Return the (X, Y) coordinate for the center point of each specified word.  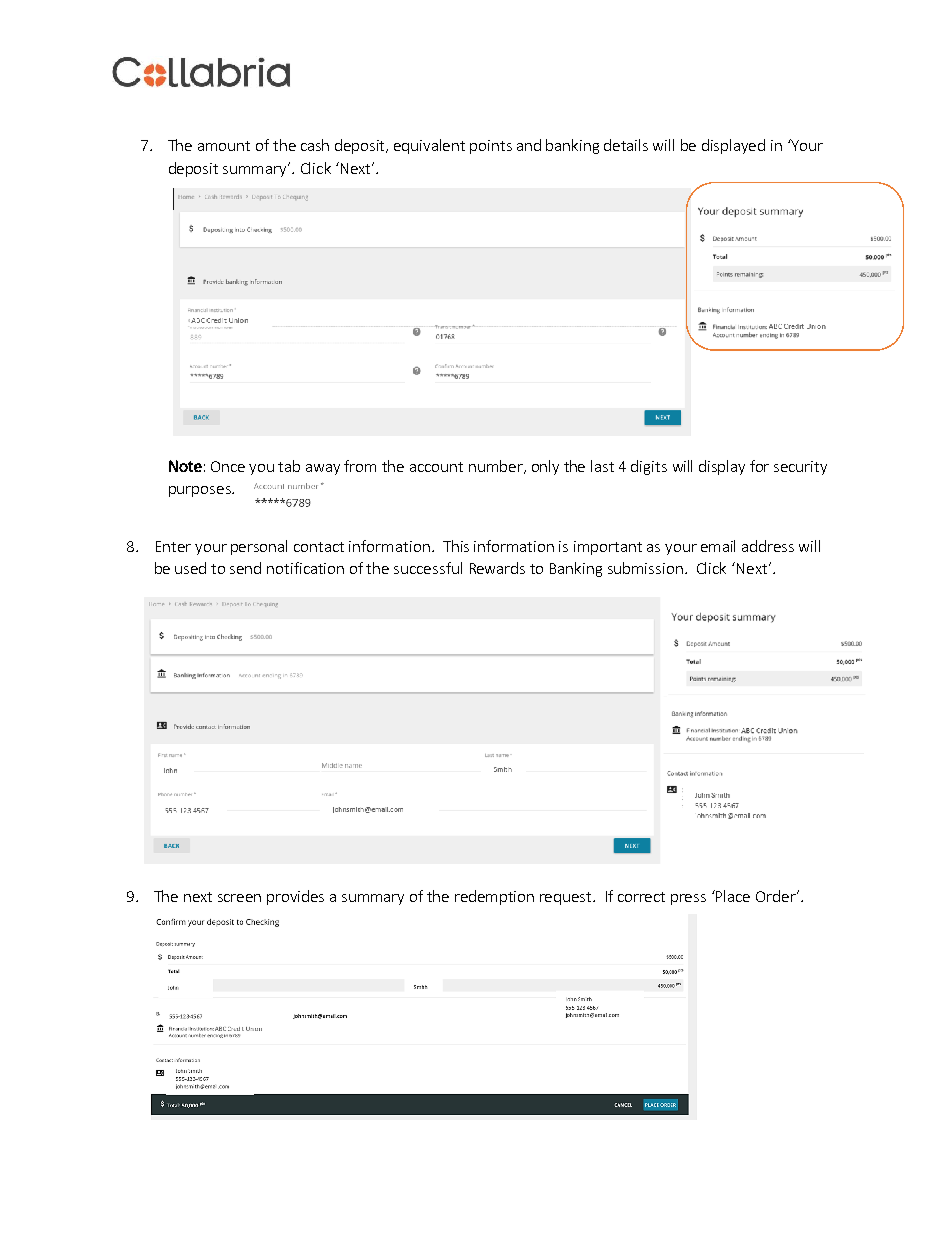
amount (224, 146)
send (245, 568)
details (626, 145)
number (497, 467)
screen (239, 898)
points (491, 147)
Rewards (497, 568)
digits (649, 467)
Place (733, 896)
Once (228, 466)
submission (645, 568)
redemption (494, 897)
